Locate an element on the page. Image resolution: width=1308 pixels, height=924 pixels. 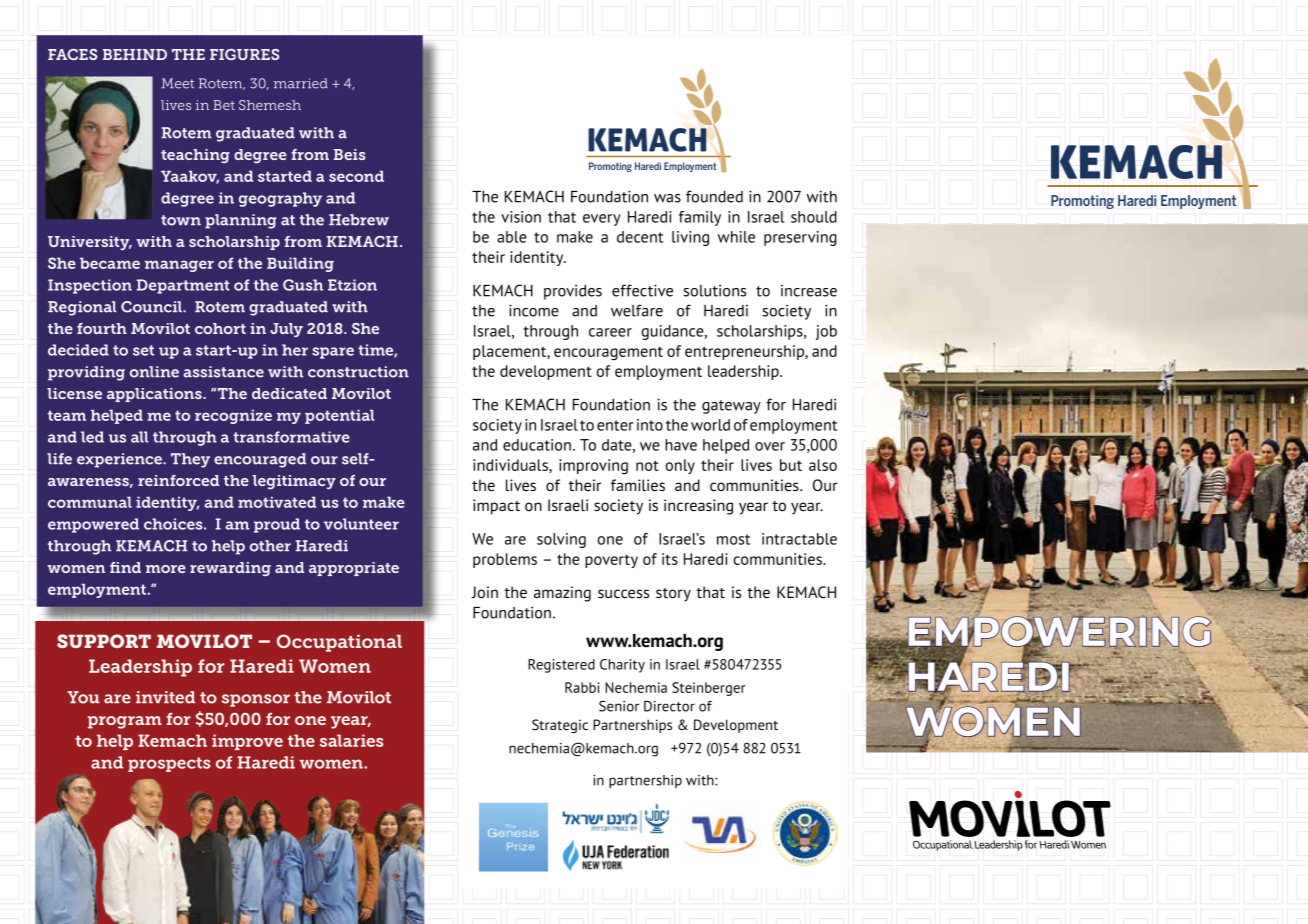
married is located at coordinates (301, 83).
